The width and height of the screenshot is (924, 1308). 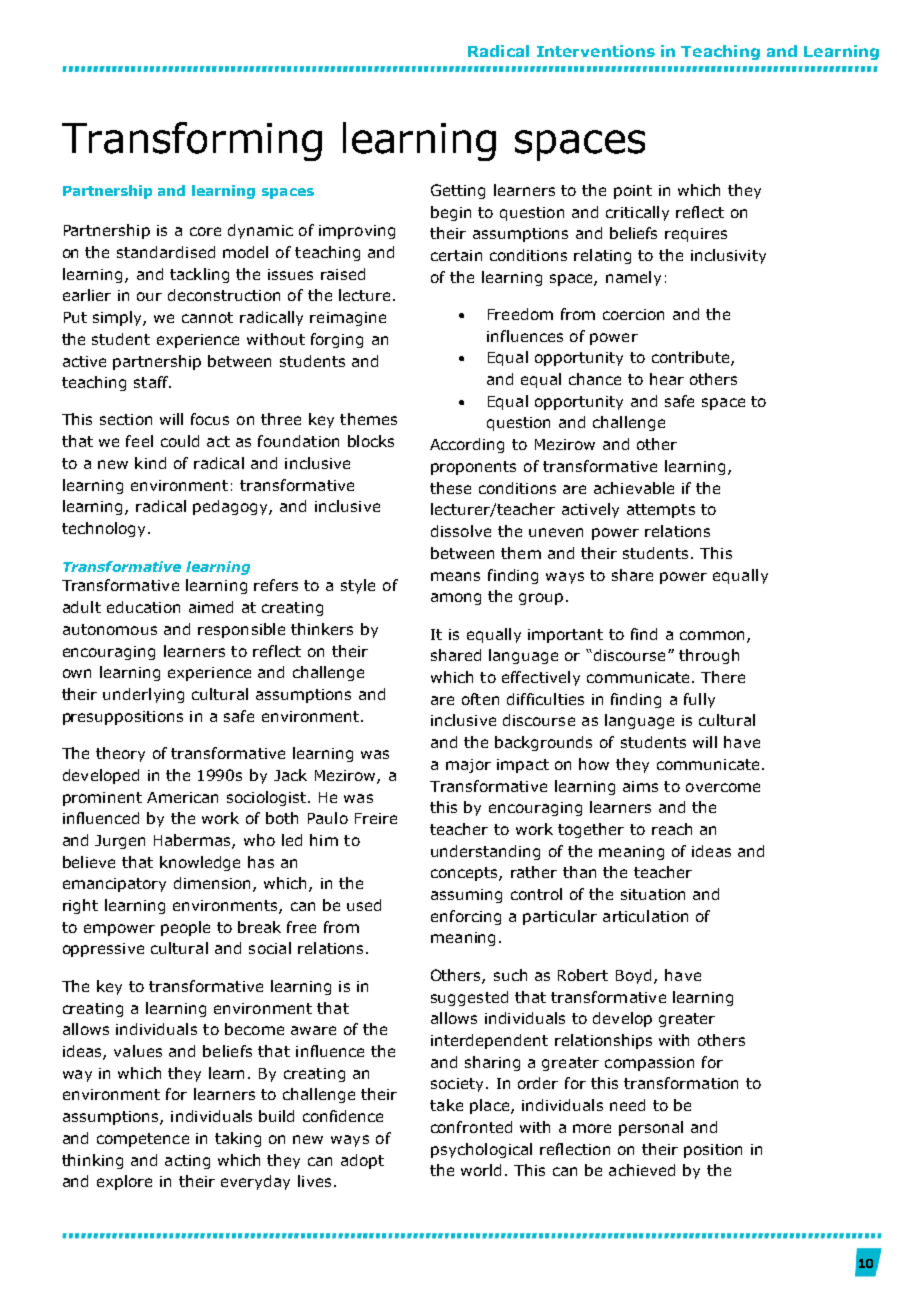 I want to click on Getting, so click(x=458, y=191).
